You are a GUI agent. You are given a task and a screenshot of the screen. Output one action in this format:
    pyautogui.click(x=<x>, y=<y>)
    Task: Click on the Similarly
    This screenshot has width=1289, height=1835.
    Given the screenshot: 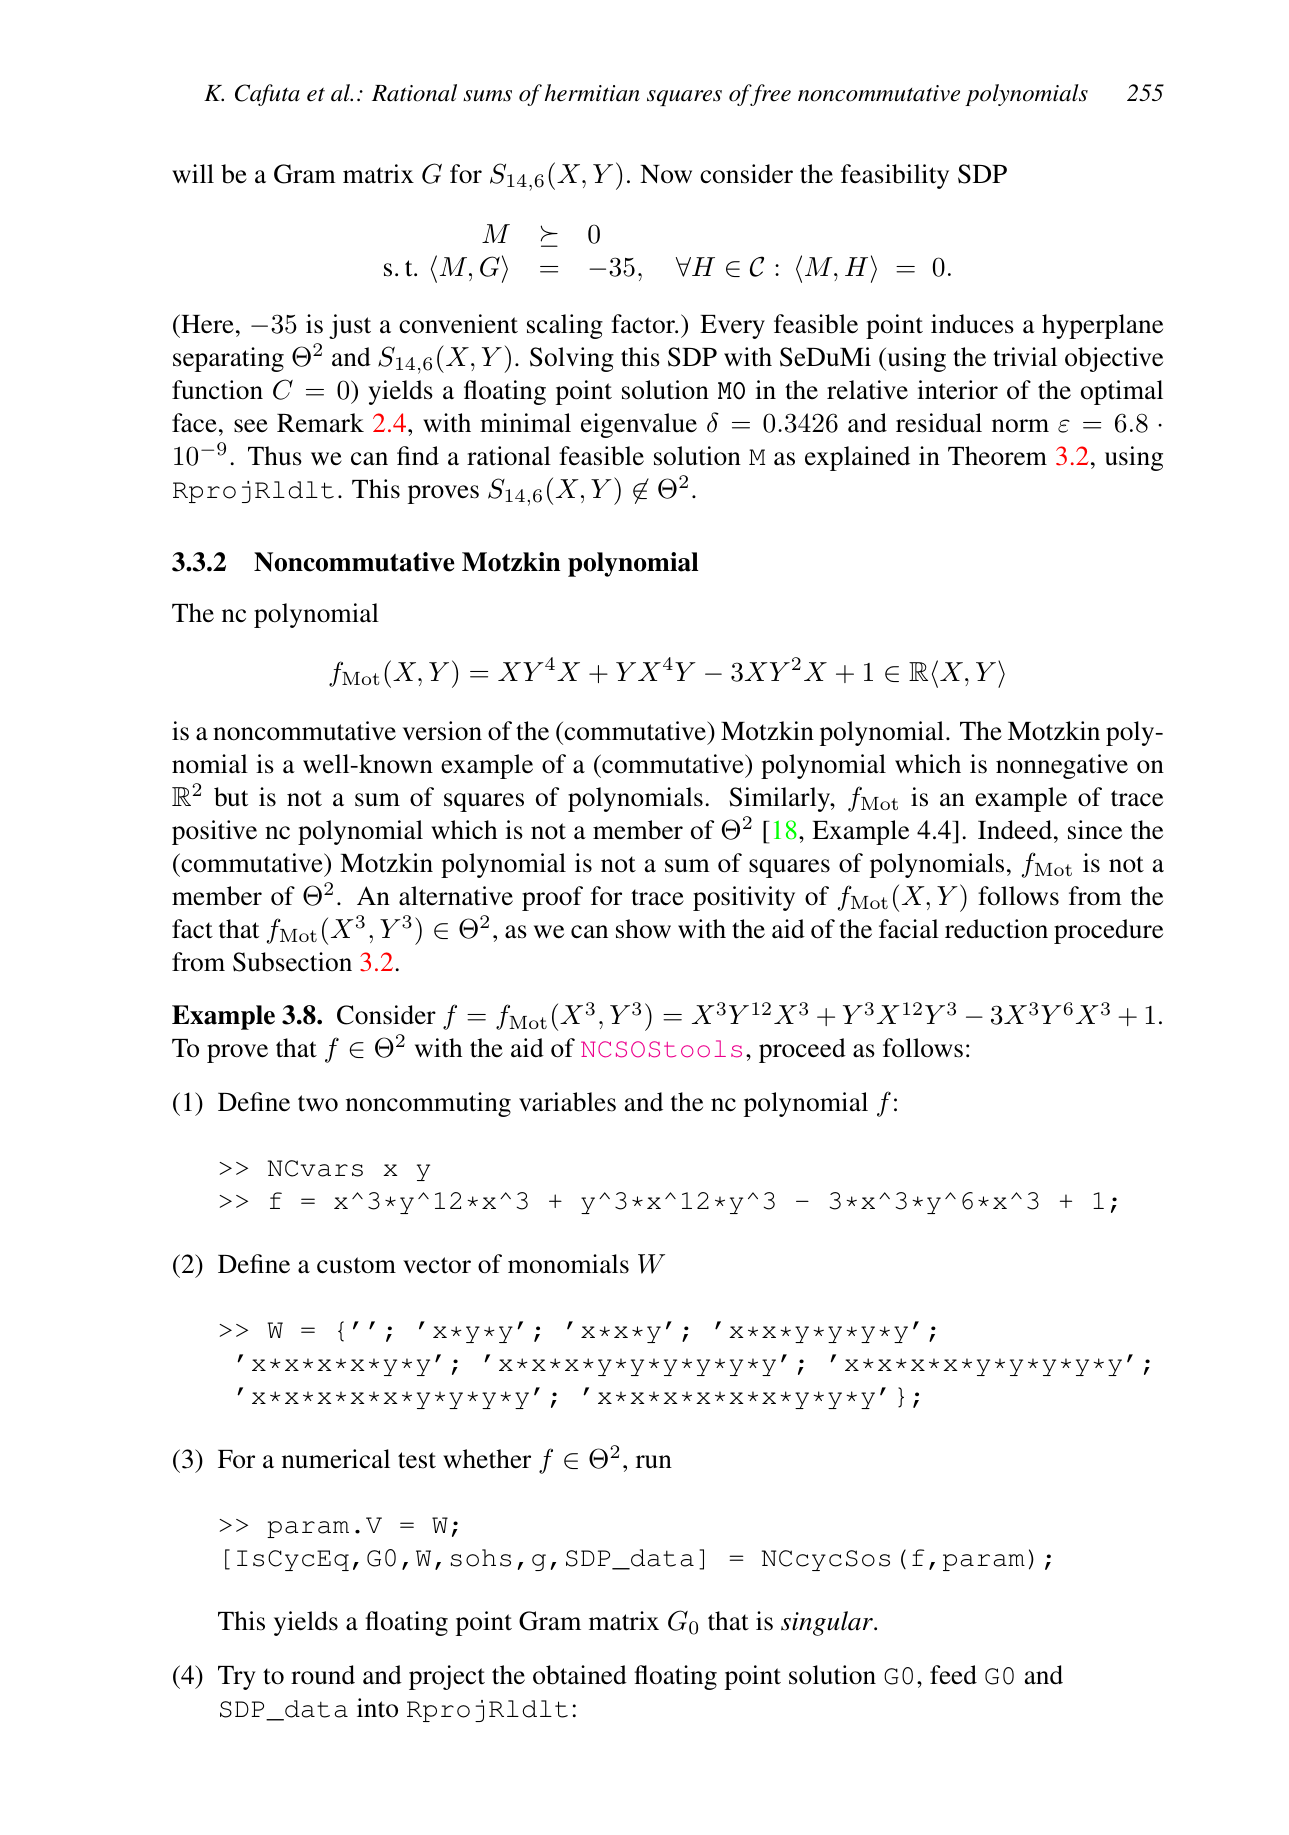 What is the action you would take?
    pyautogui.click(x=781, y=799)
